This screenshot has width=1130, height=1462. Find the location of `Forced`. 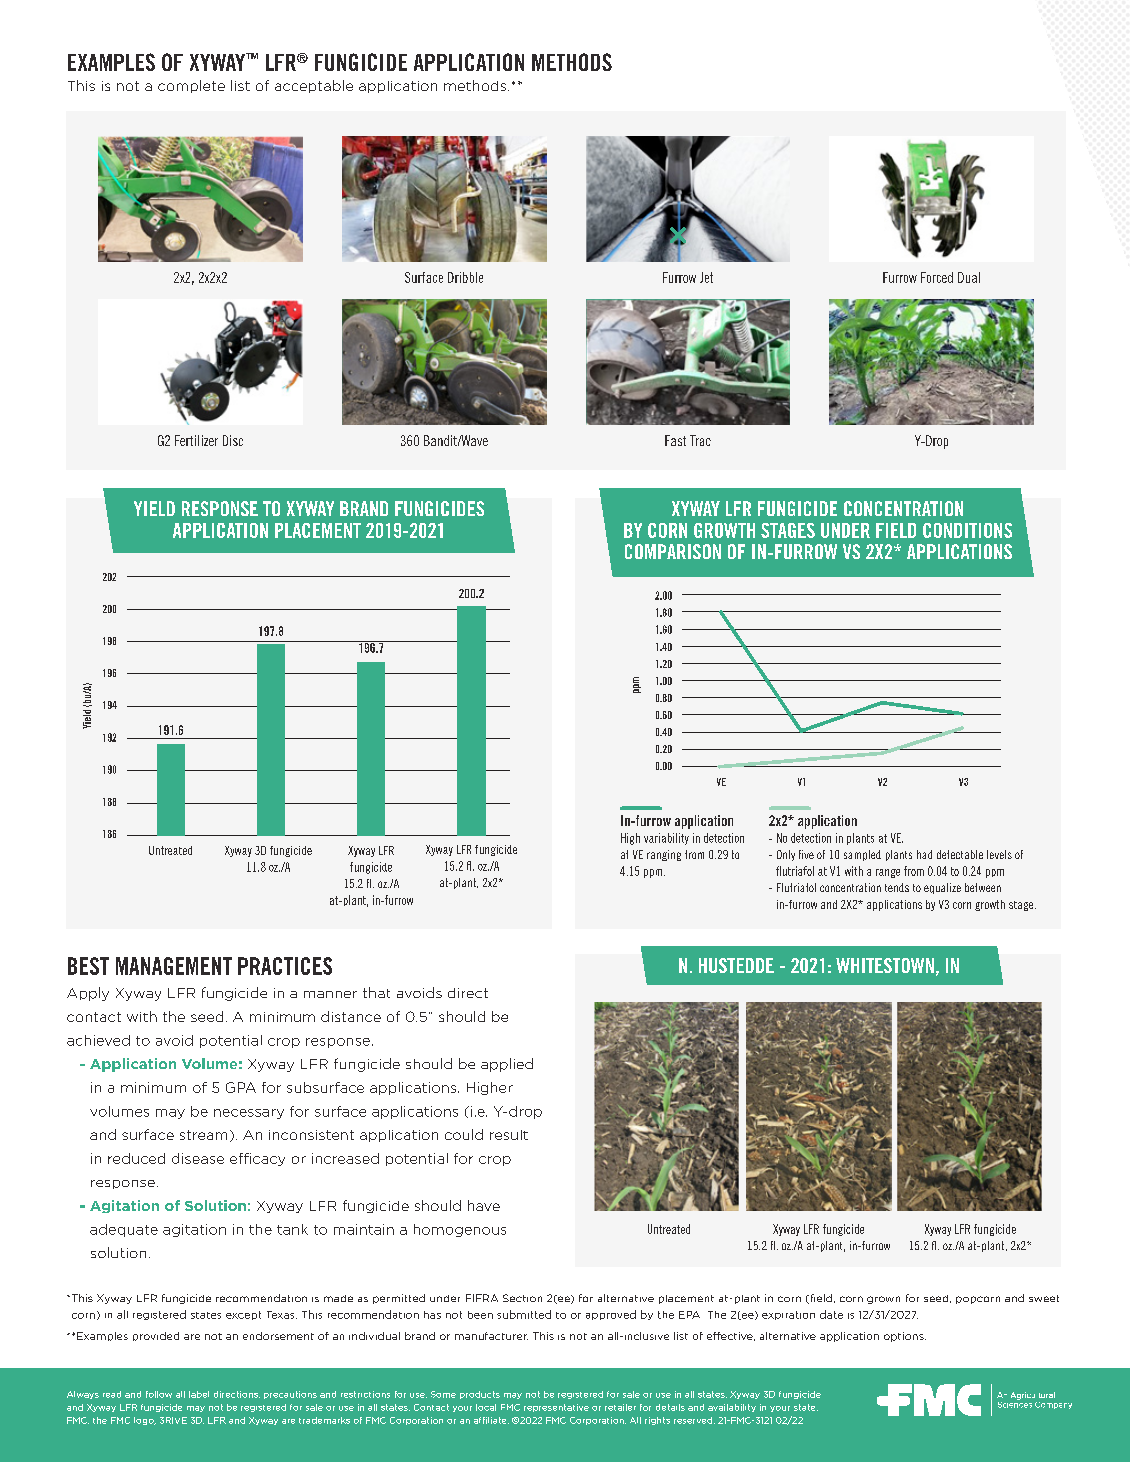

Forced is located at coordinates (937, 277).
